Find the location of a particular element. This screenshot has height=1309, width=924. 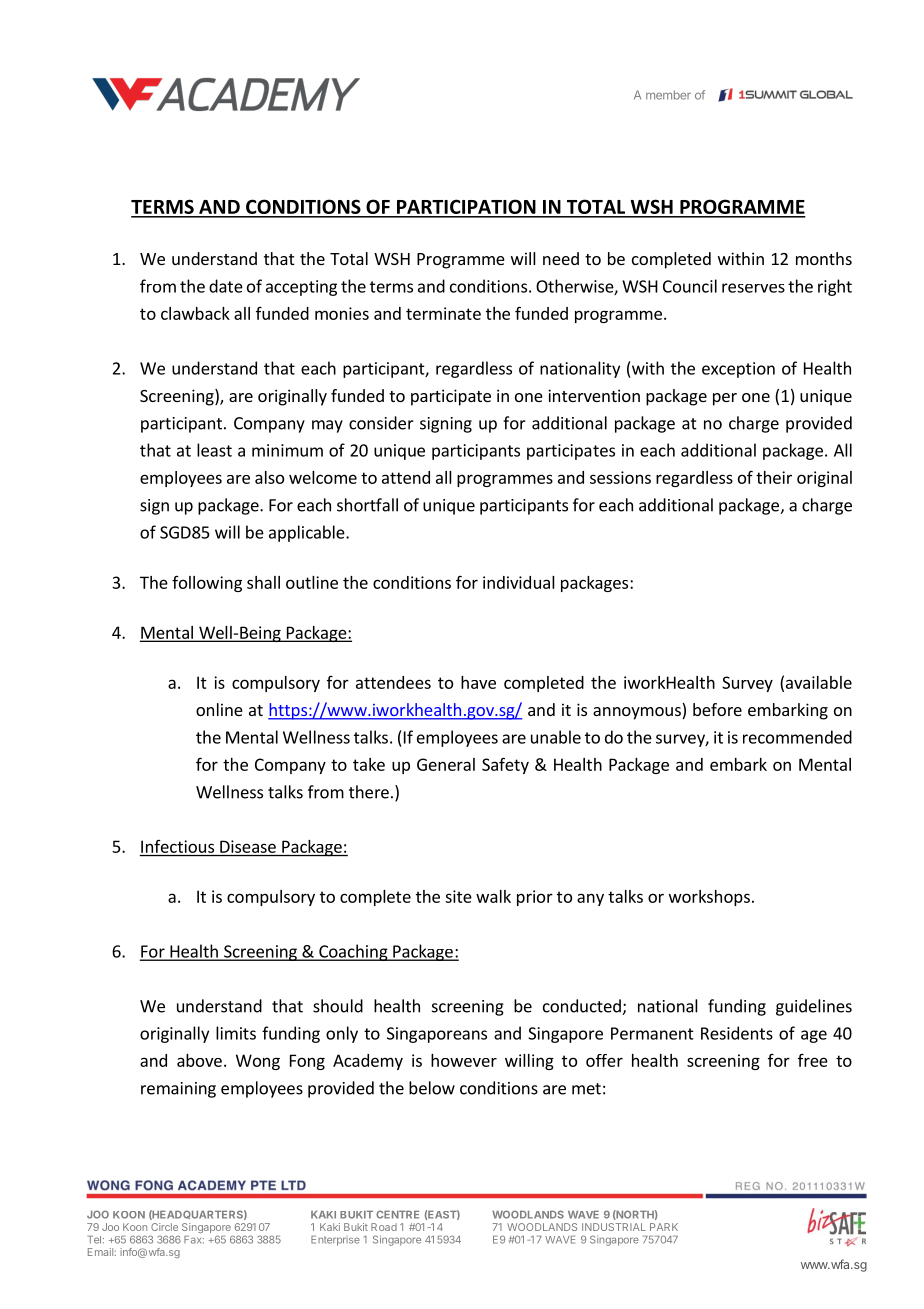

online is located at coordinates (219, 709).
